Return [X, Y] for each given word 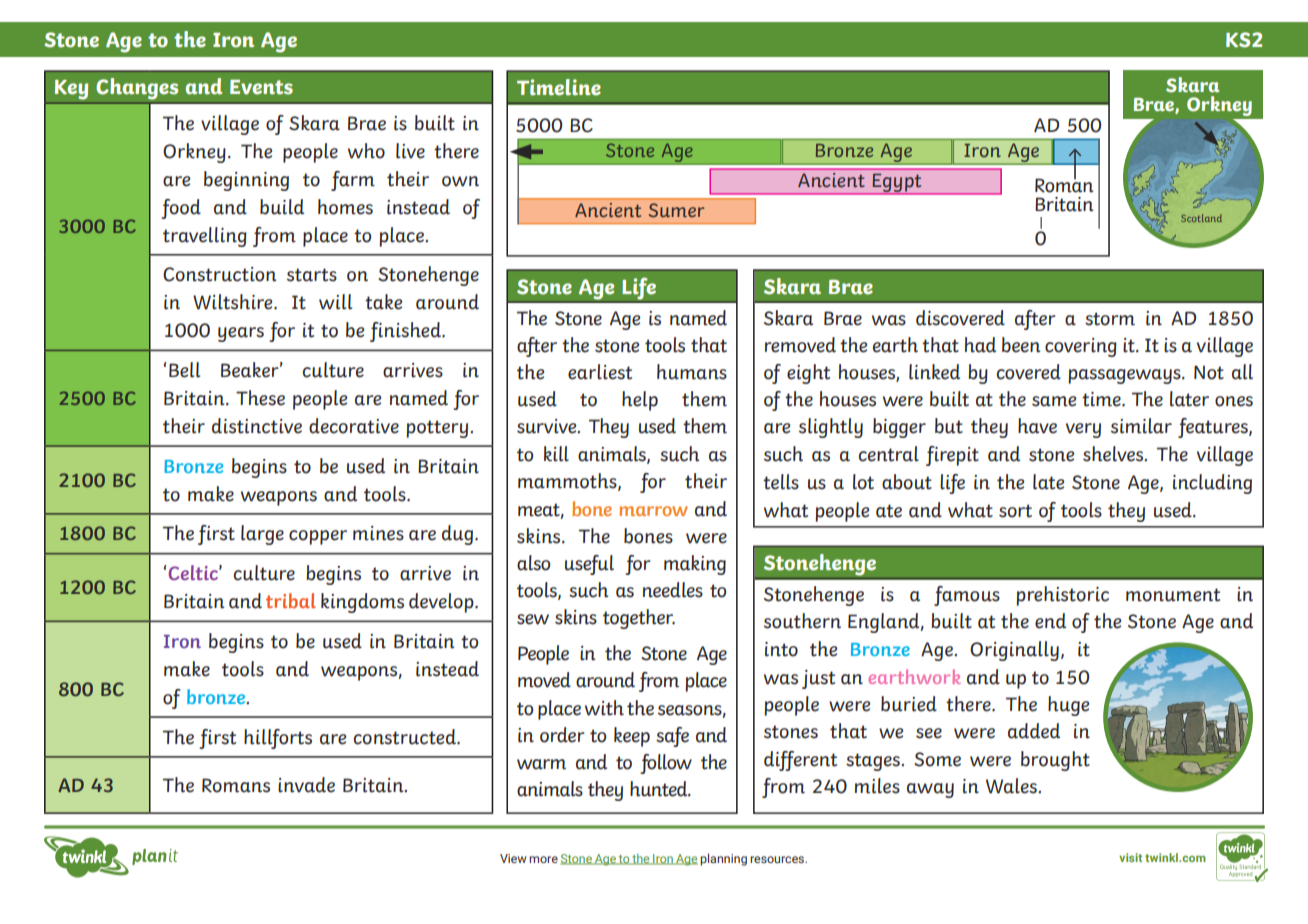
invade [306, 785]
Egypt [897, 184]
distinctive [257, 426]
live [410, 151]
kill [556, 454]
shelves [1114, 454]
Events [261, 87]
